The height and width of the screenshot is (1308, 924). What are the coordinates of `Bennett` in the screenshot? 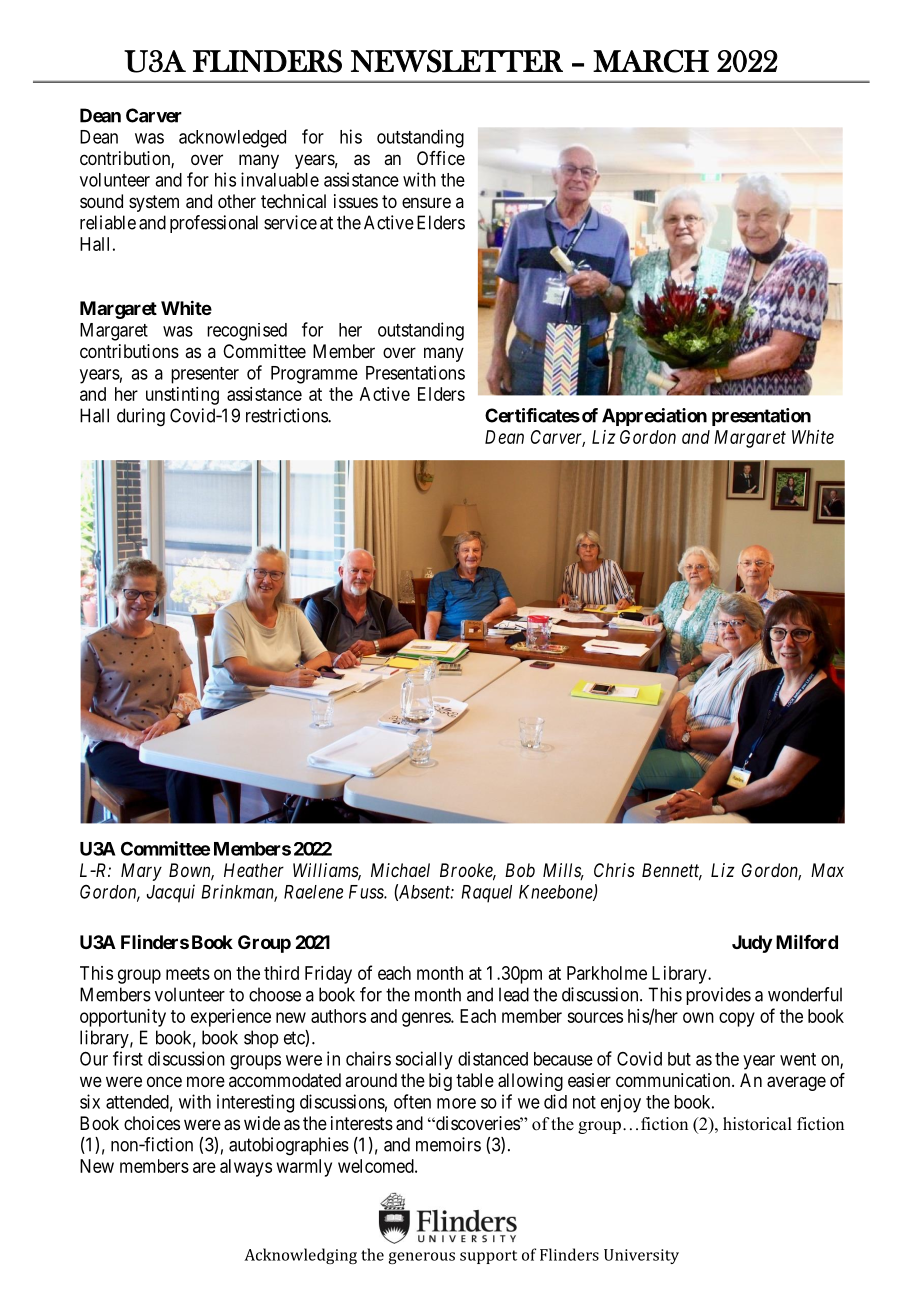 It's located at (672, 871).
